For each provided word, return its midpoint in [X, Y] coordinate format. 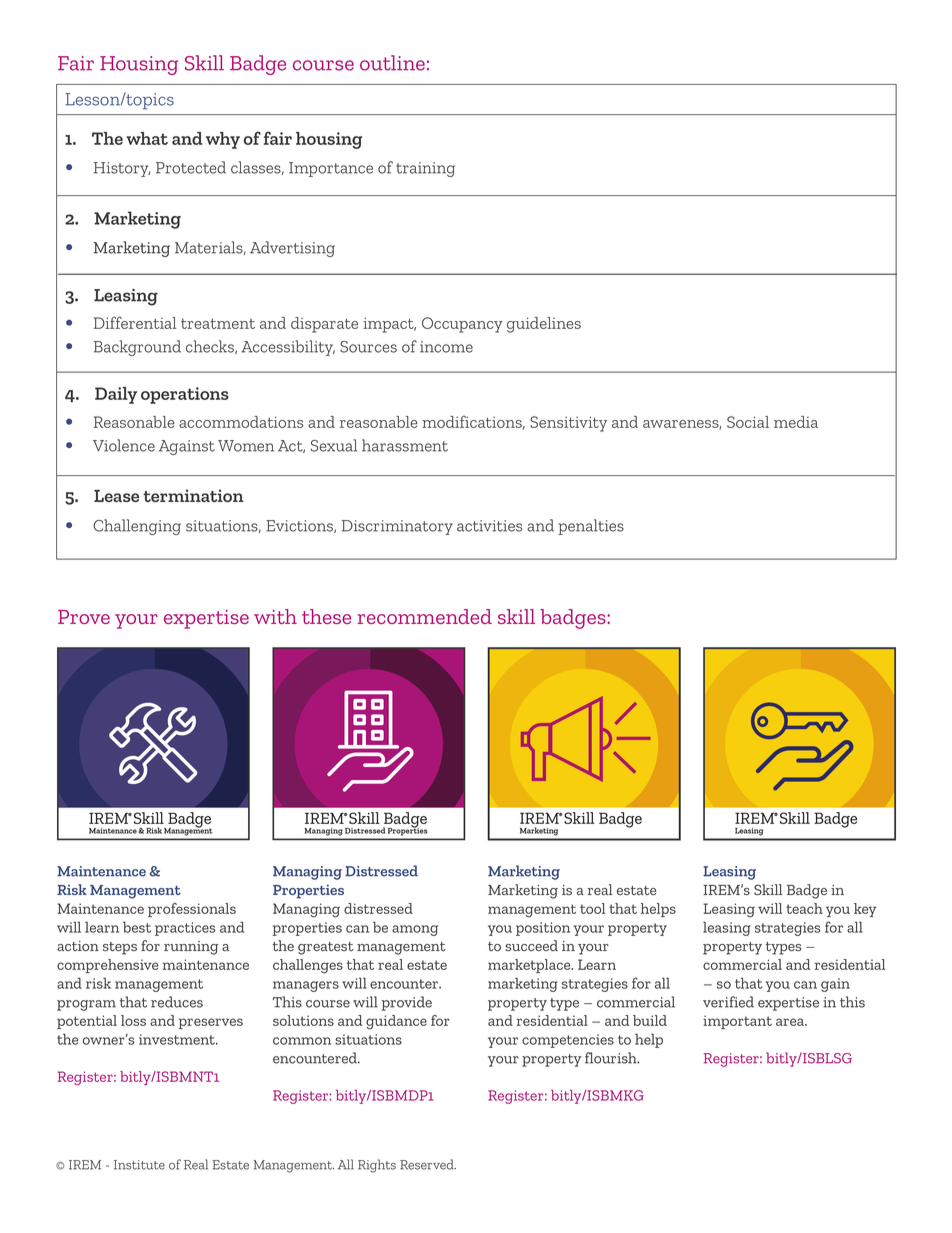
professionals [192, 910]
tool [592, 908]
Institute [139, 1165]
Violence [124, 445]
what [147, 138]
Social [748, 422]
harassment [405, 445]
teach [804, 908]
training [425, 169]
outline [392, 63]
